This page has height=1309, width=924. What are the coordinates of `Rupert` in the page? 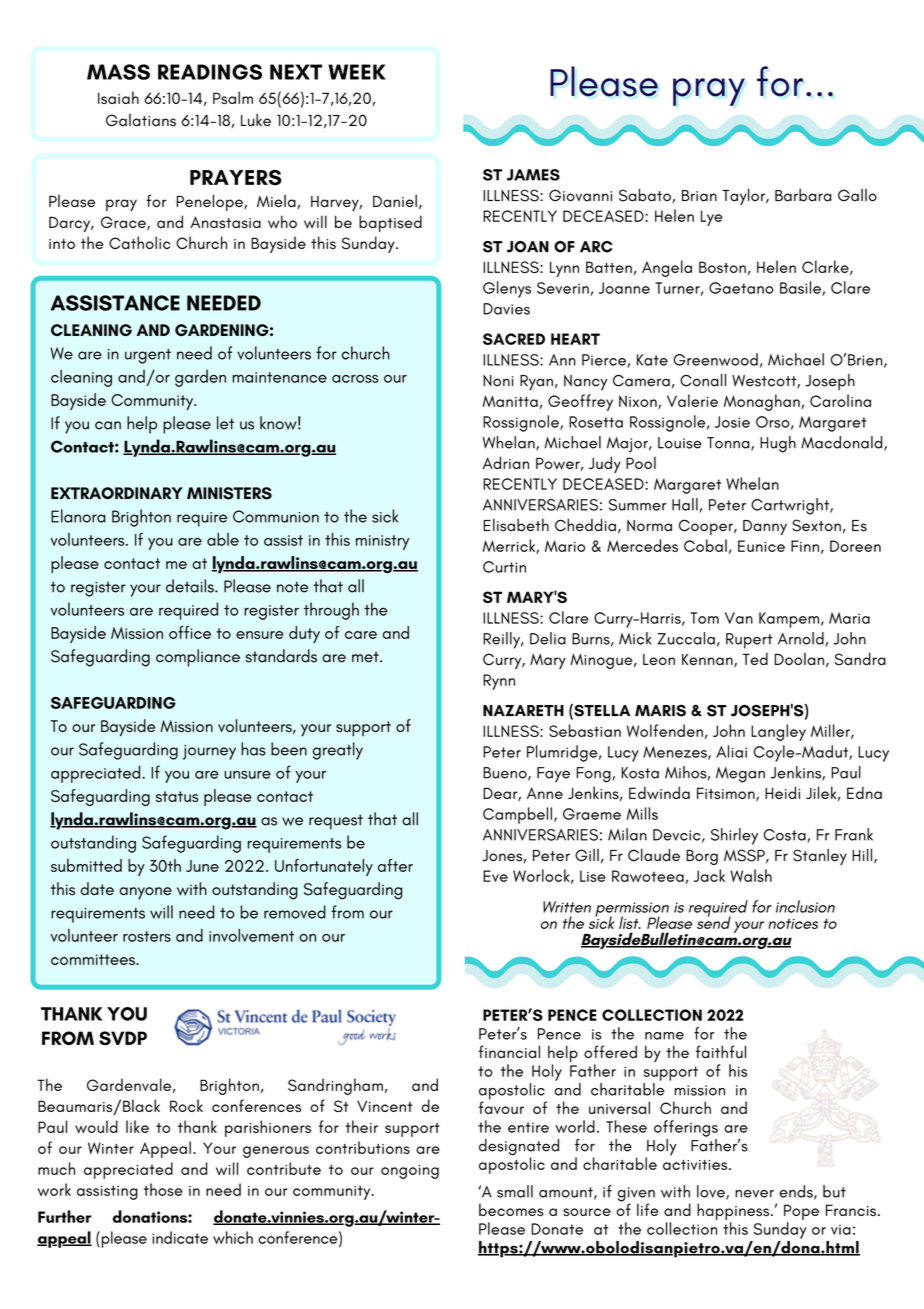 It's located at (749, 641).
